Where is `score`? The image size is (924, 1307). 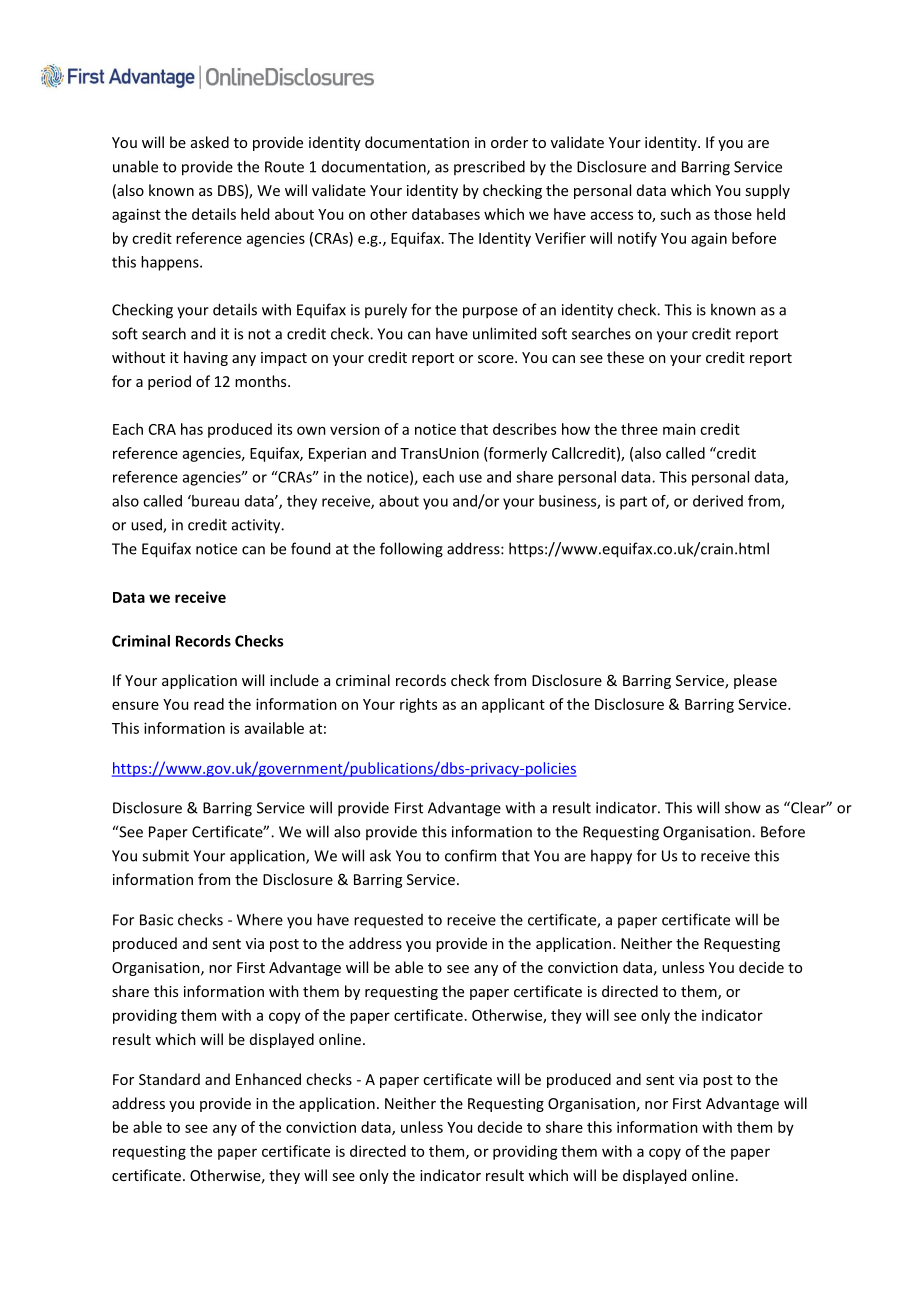
score is located at coordinates (497, 359).
